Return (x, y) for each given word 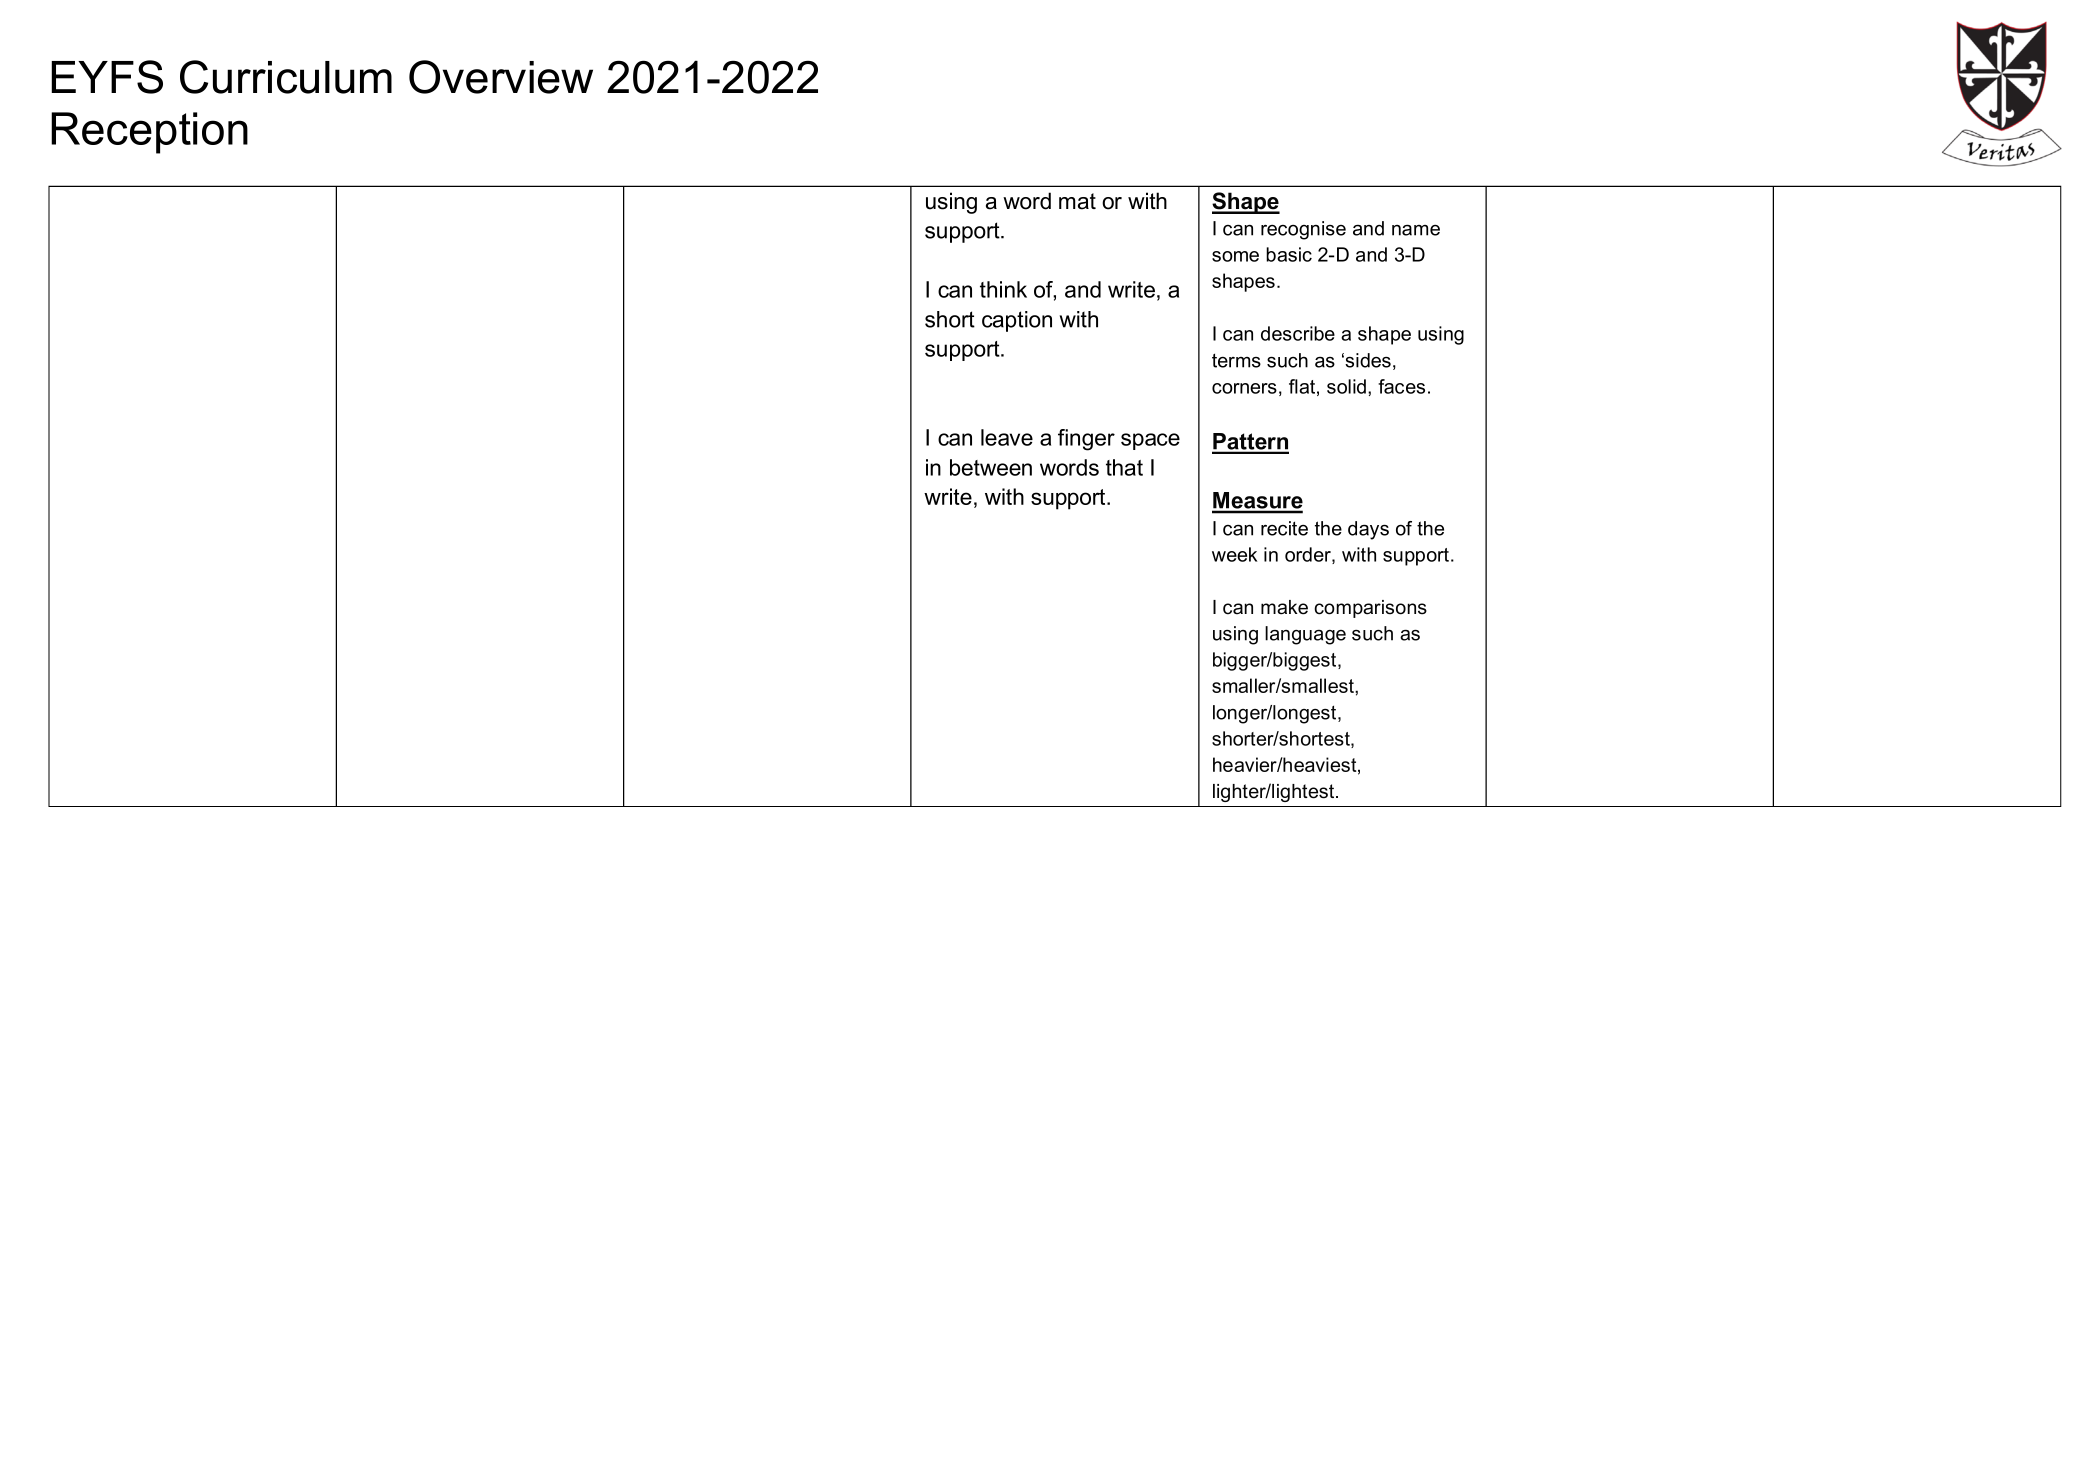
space (1150, 441)
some (1235, 256)
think (1003, 289)
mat (1077, 201)
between (991, 467)
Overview (501, 77)
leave (1007, 437)
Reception (149, 133)
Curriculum (286, 77)
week (1234, 554)
